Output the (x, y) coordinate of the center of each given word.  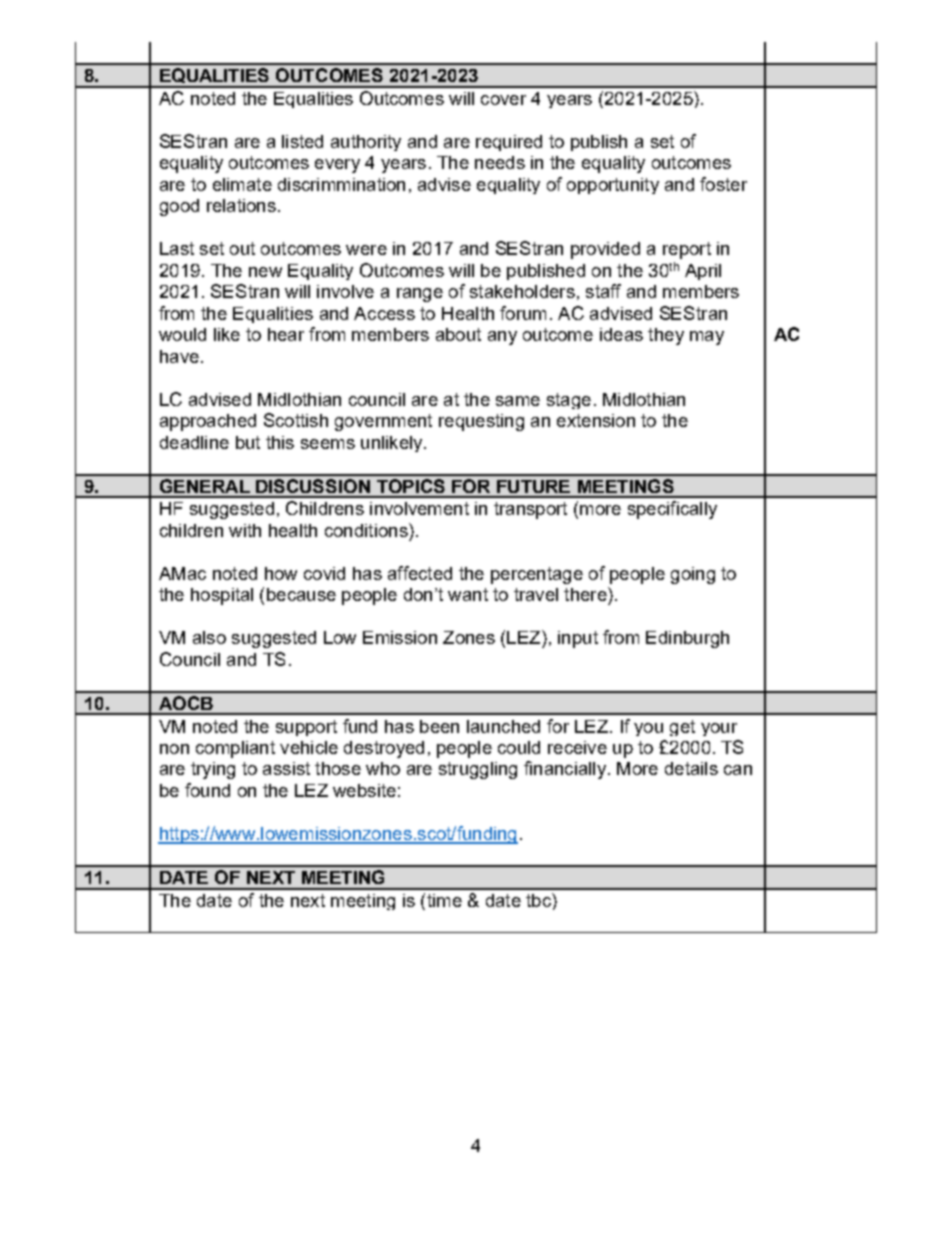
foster (723, 184)
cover (503, 100)
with (245, 530)
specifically (672, 510)
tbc (539, 900)
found (207, 790)
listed (302, 141)
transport (530, 510)
